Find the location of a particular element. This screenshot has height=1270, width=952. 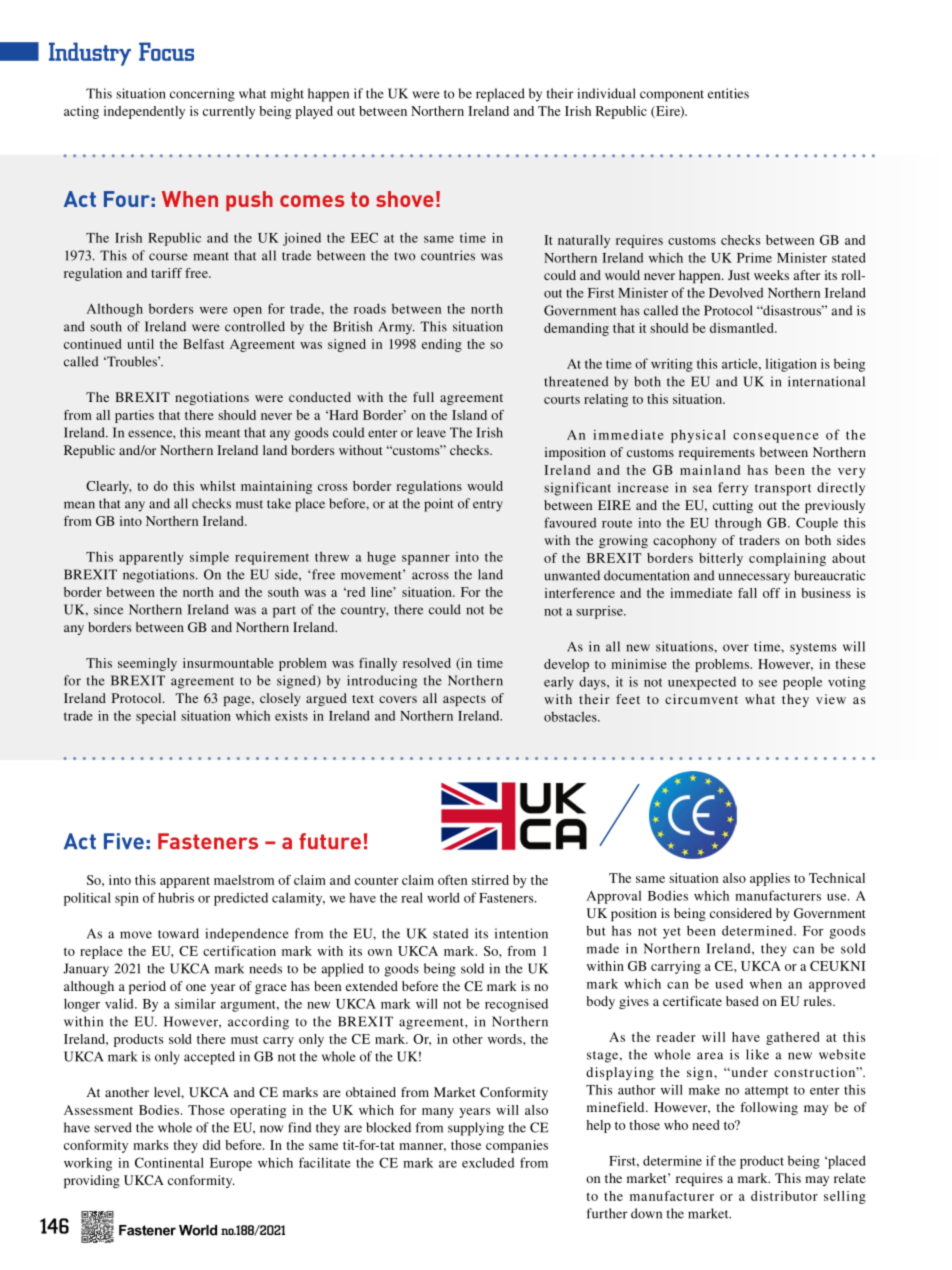

often is located at coordinates (452, 880).
